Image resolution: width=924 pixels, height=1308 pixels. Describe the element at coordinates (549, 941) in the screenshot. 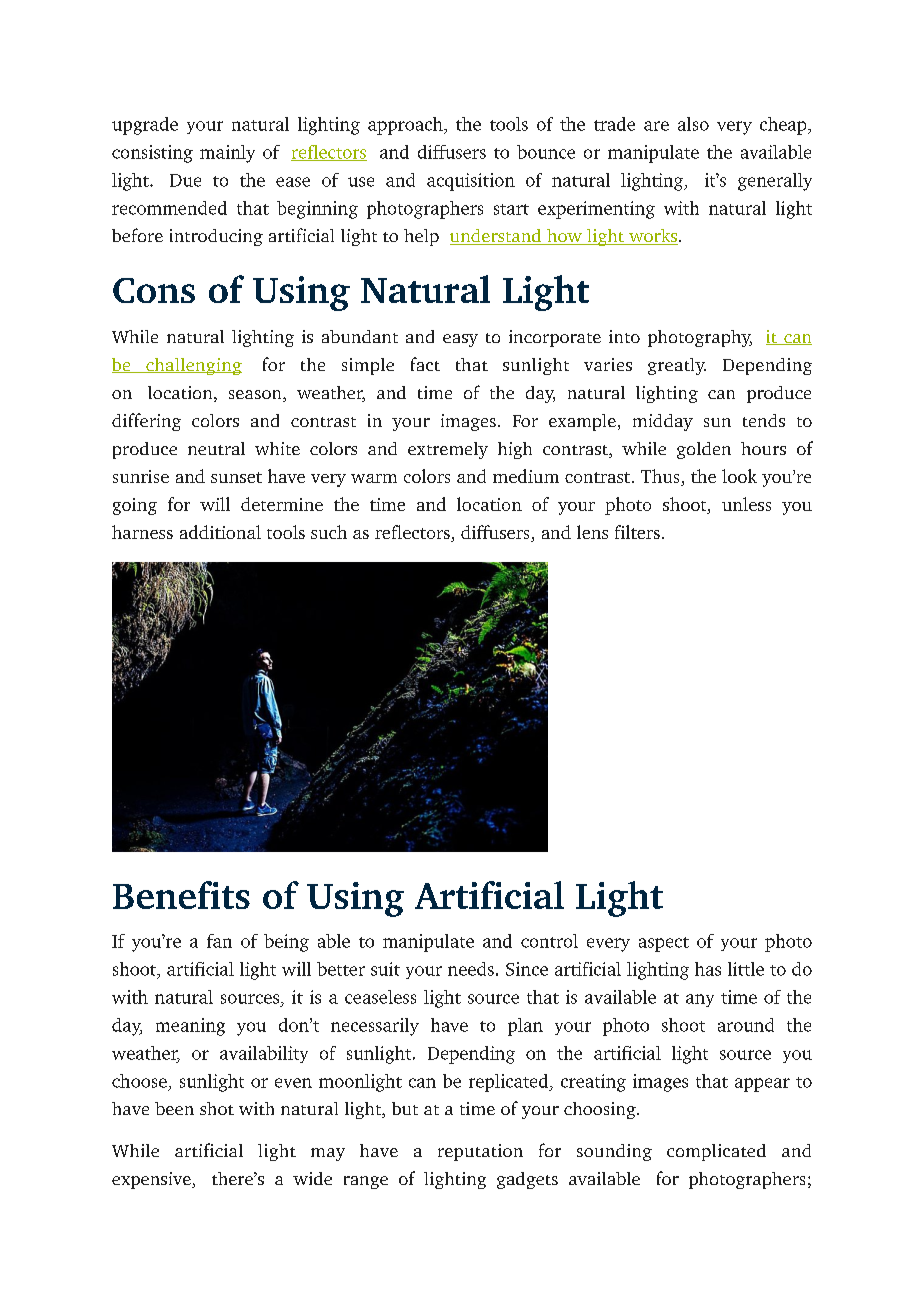

I see `control` at that location.
